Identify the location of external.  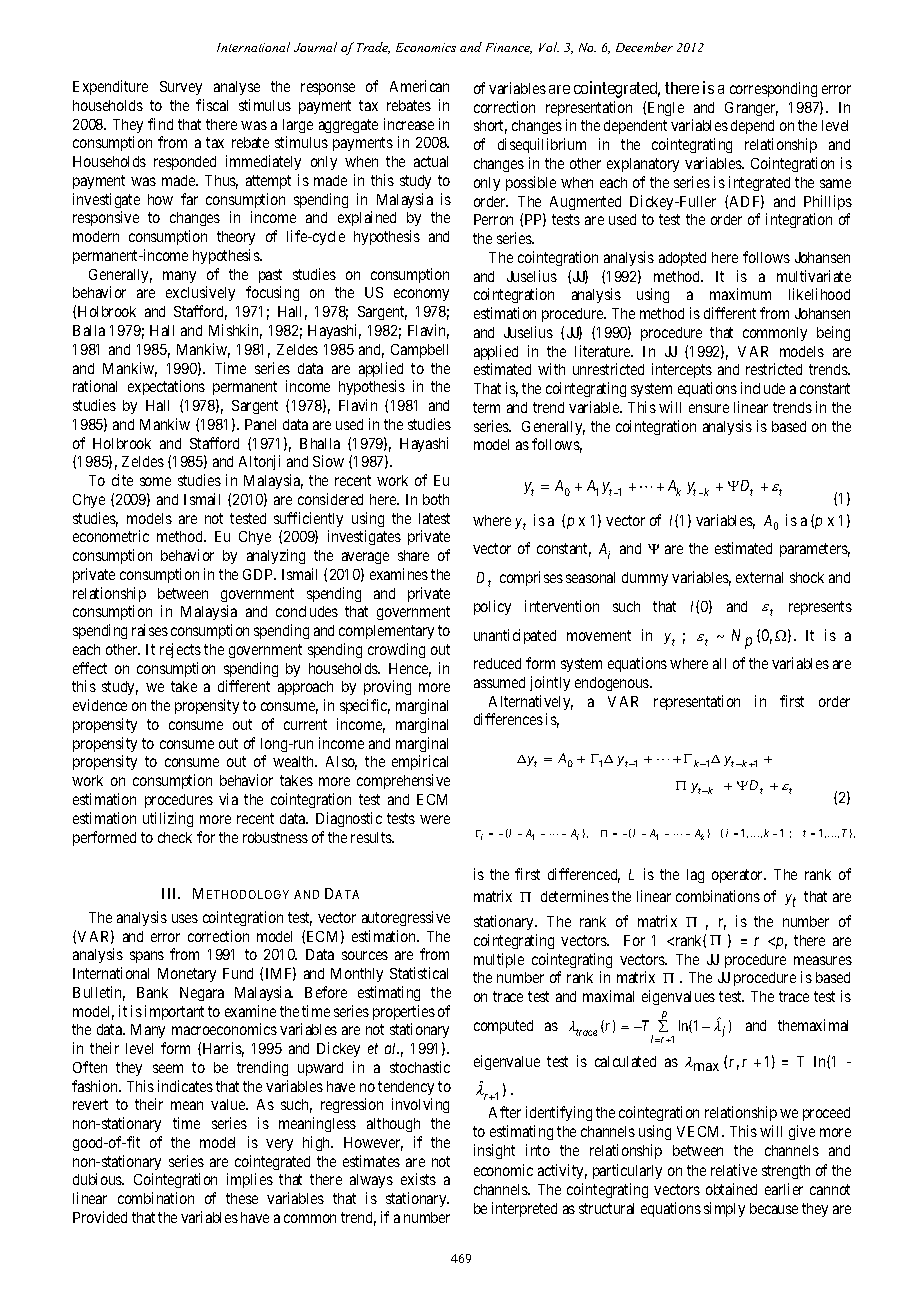
(759, 577).
